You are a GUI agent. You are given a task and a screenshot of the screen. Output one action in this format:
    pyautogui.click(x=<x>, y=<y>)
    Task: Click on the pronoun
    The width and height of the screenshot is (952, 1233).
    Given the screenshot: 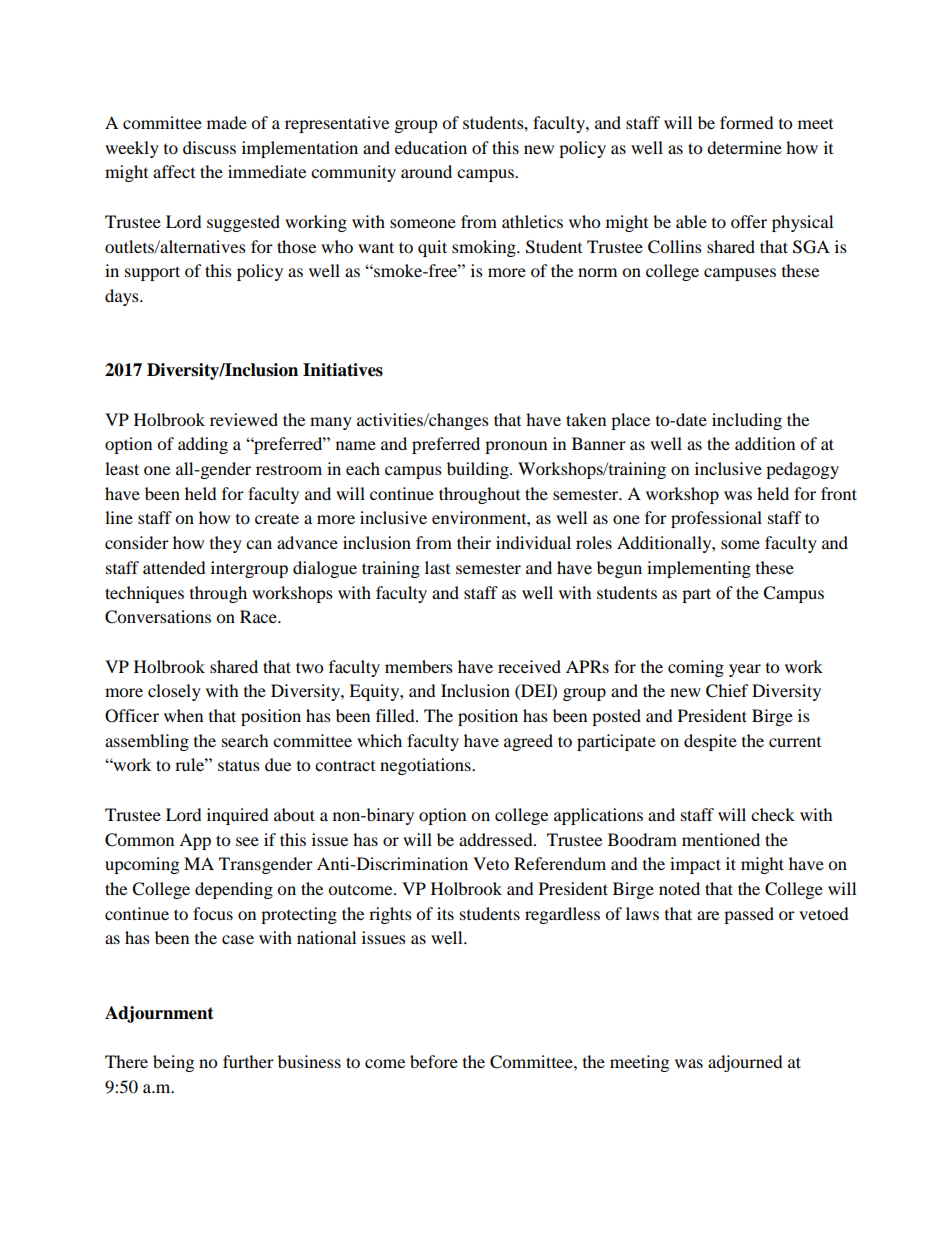 What is the action you would take?
    pyautogui.click(x=516, y=447)
